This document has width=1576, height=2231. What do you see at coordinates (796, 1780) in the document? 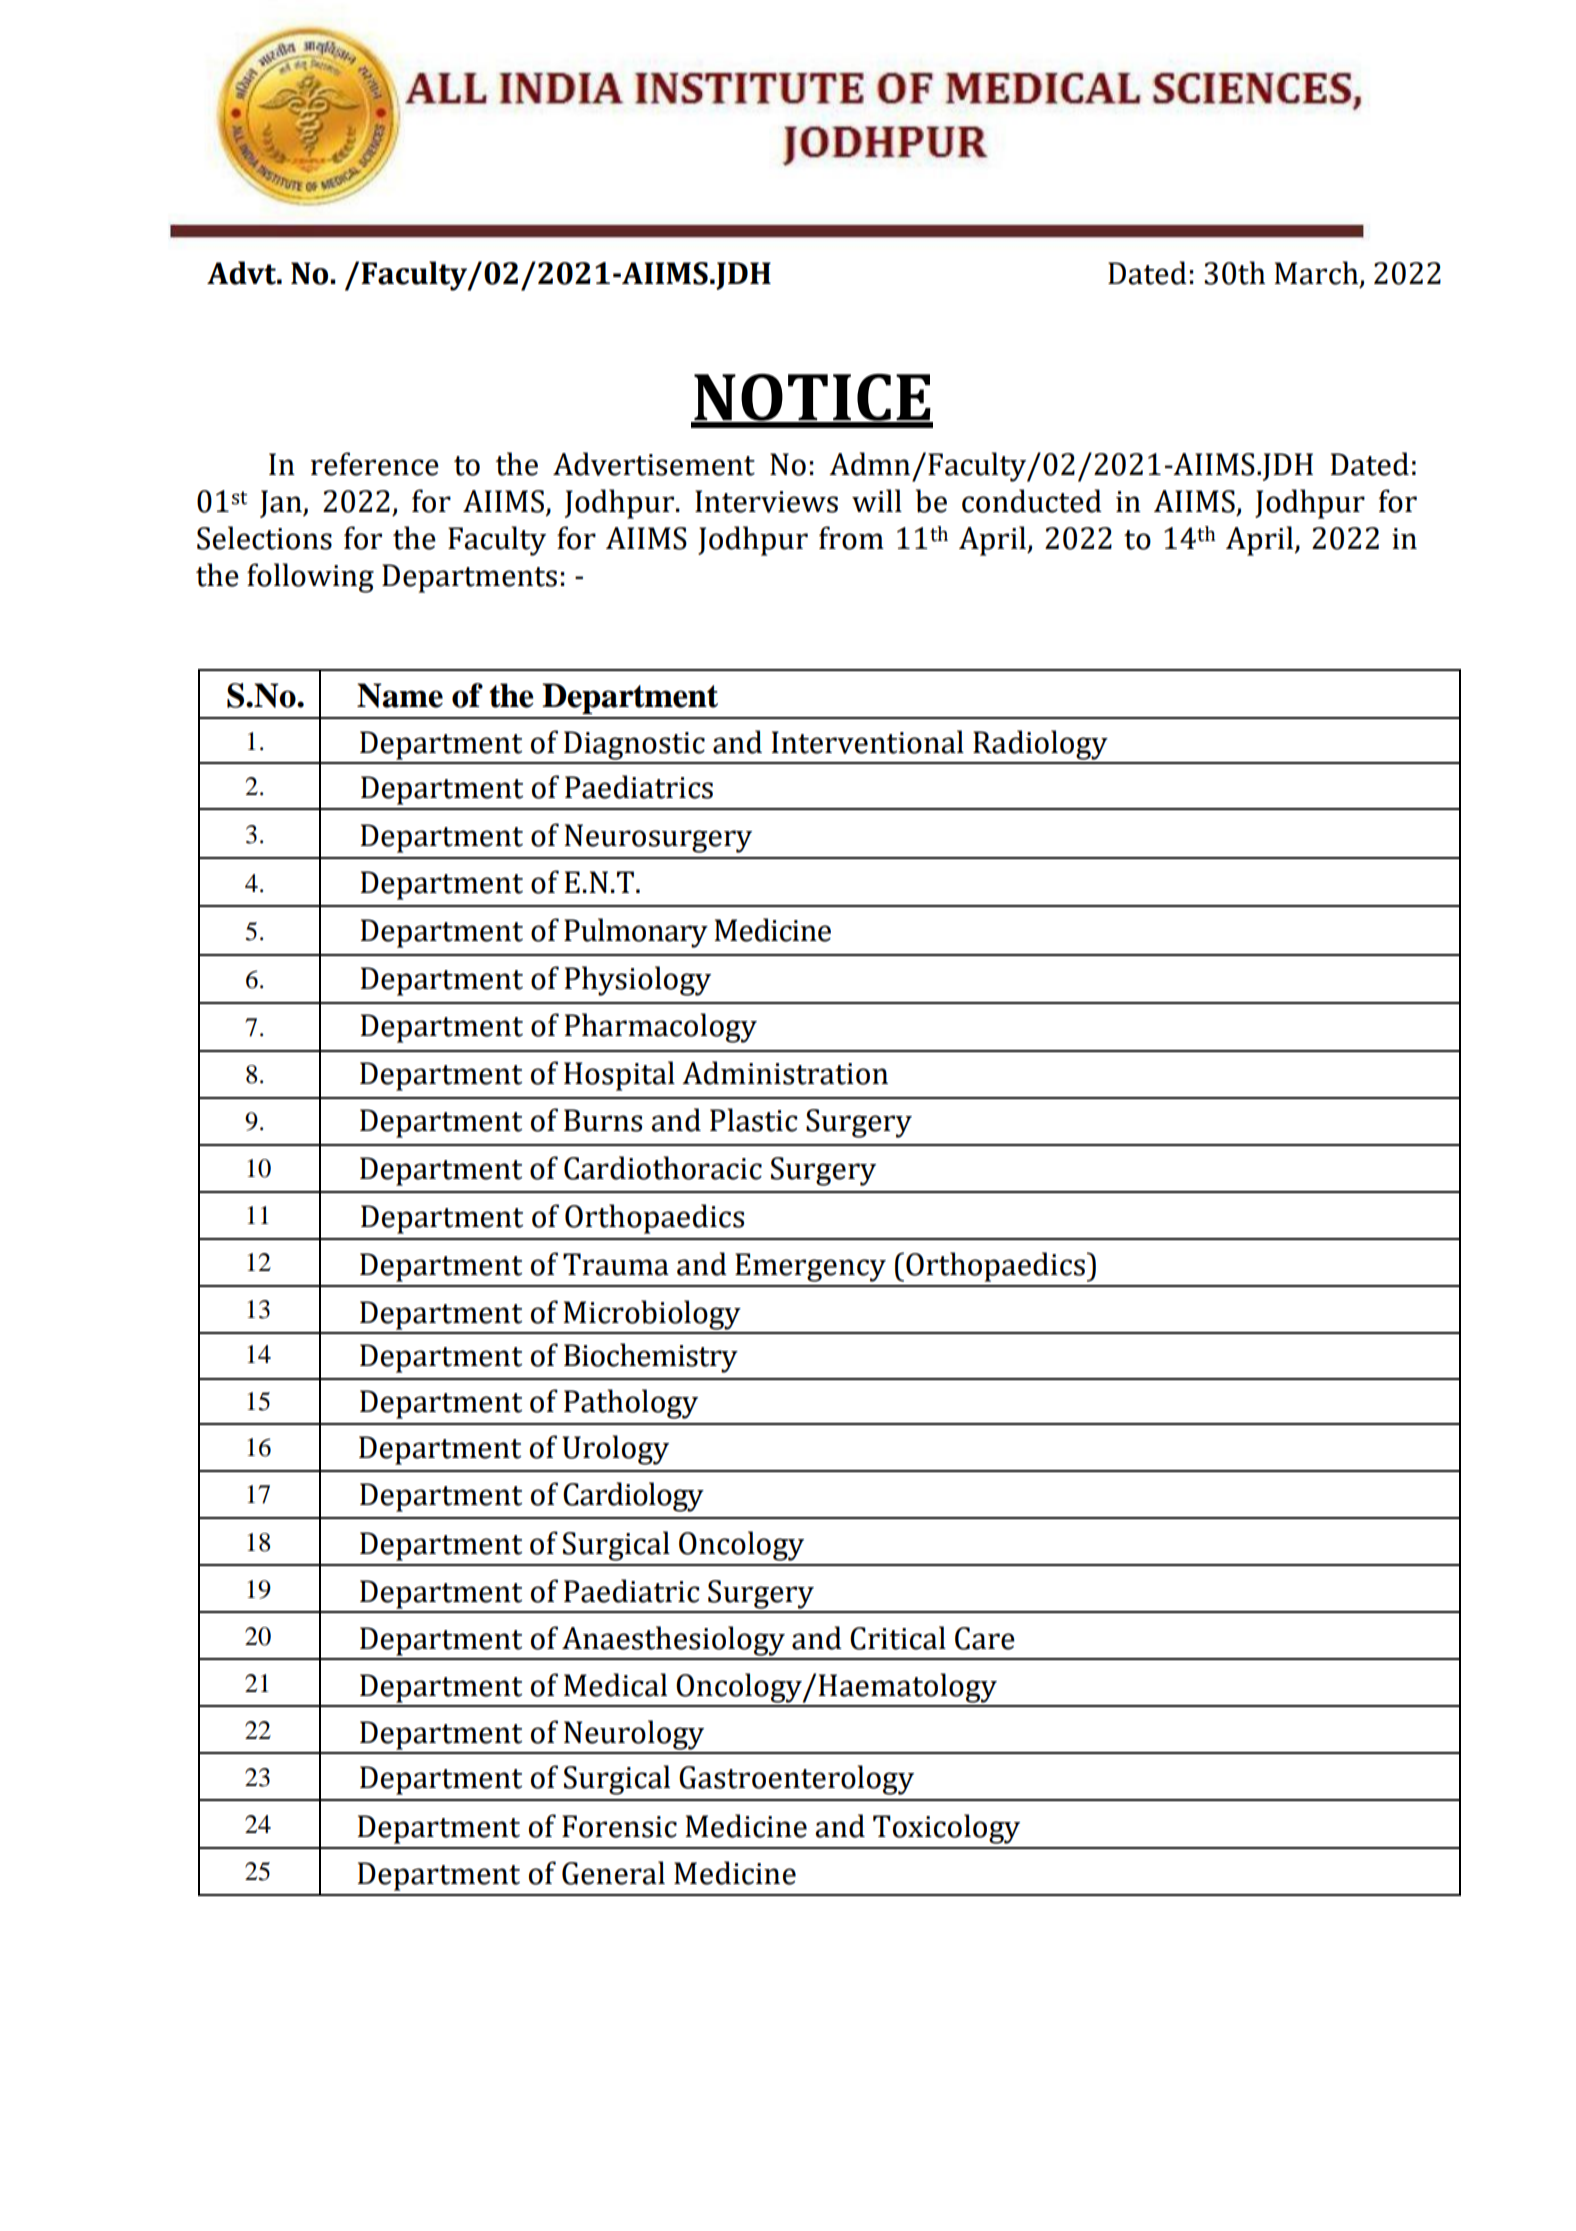
I see `Gastroenterology` at bounding box center [796, 1780].
